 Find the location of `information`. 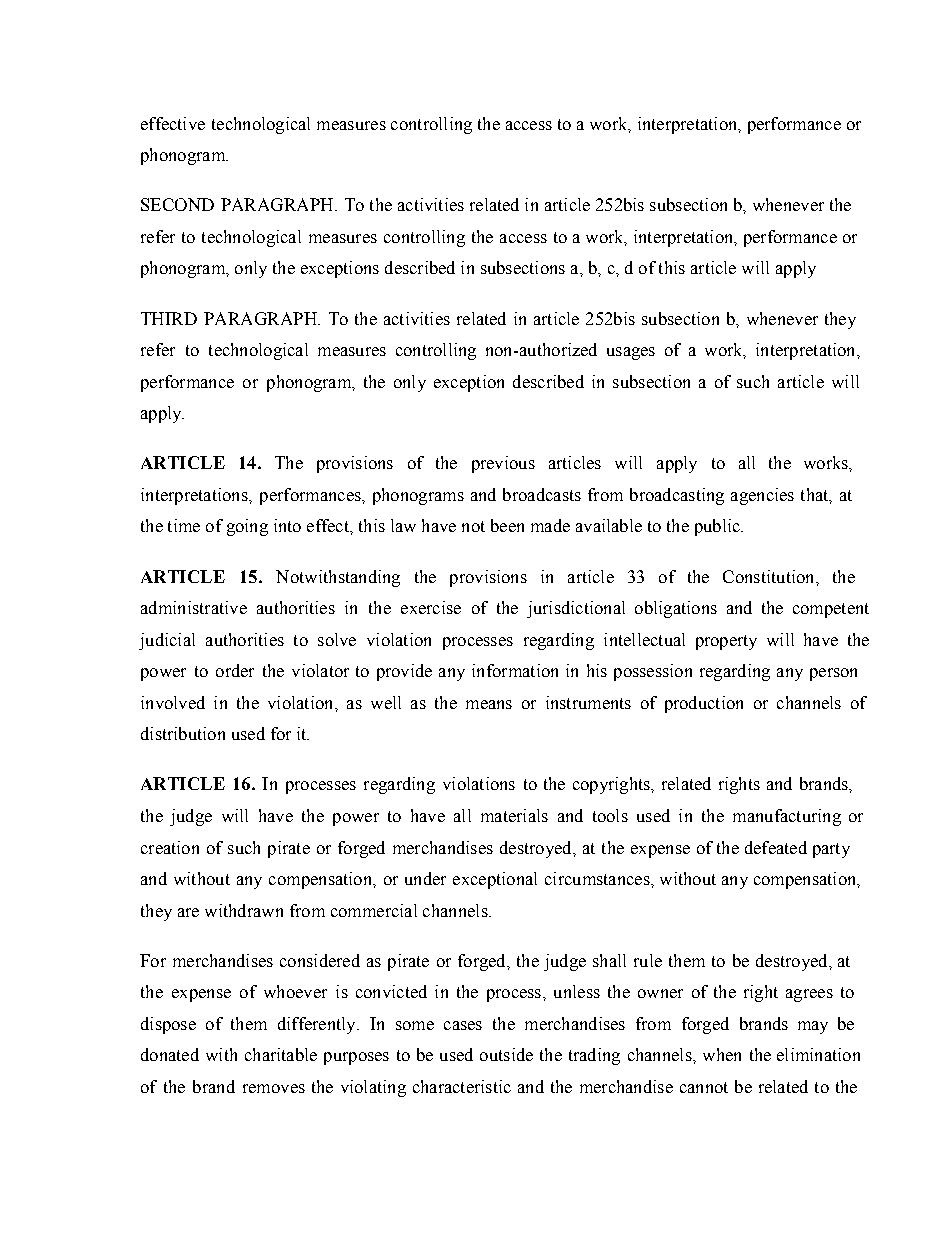

information is located at coordinates (515, 670).
